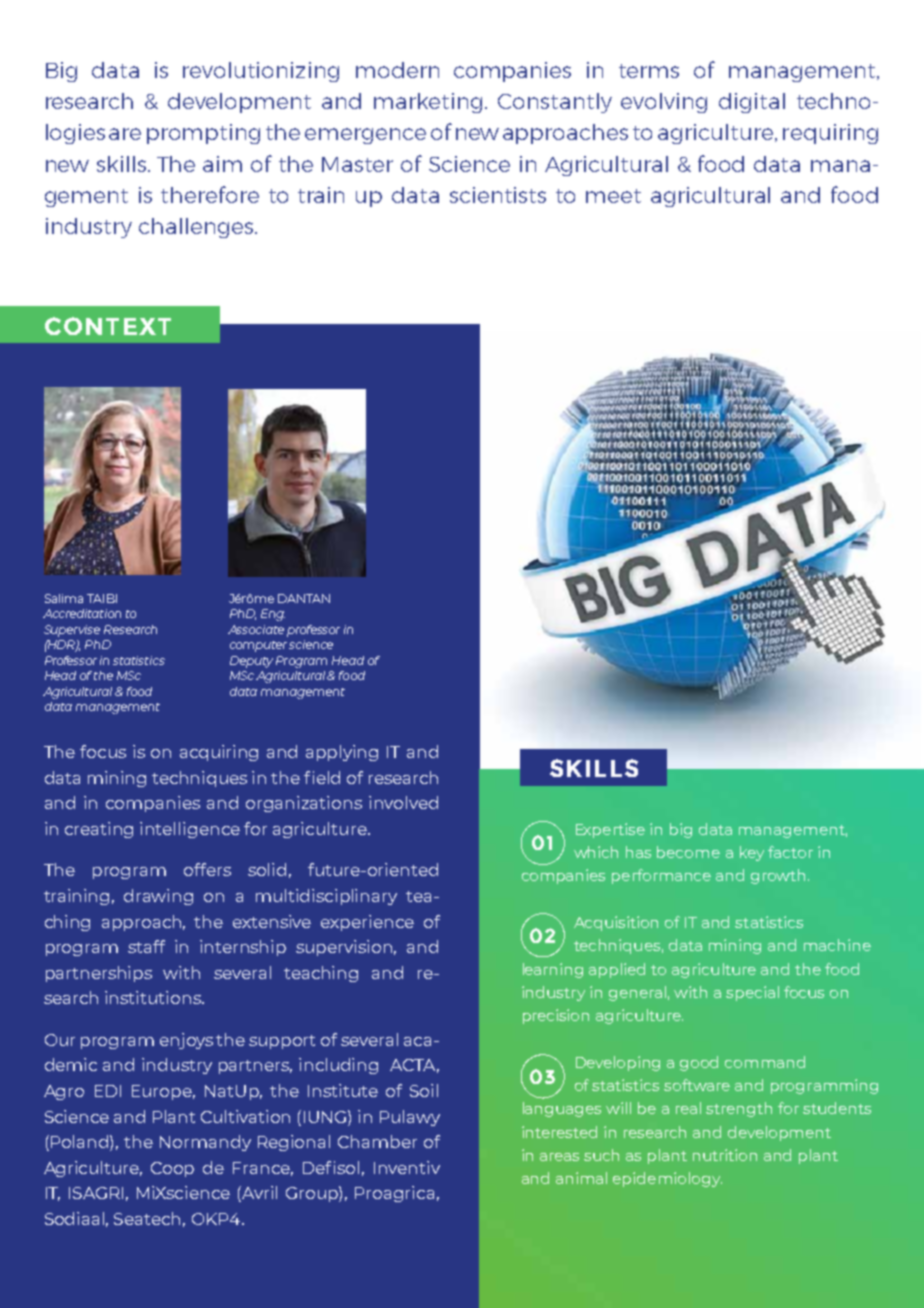 The height and width of the screenshot is (1308, 924). Describe the element at coordinates (108, 326) in the screenshot. I see `CONTEXT` at that location.
